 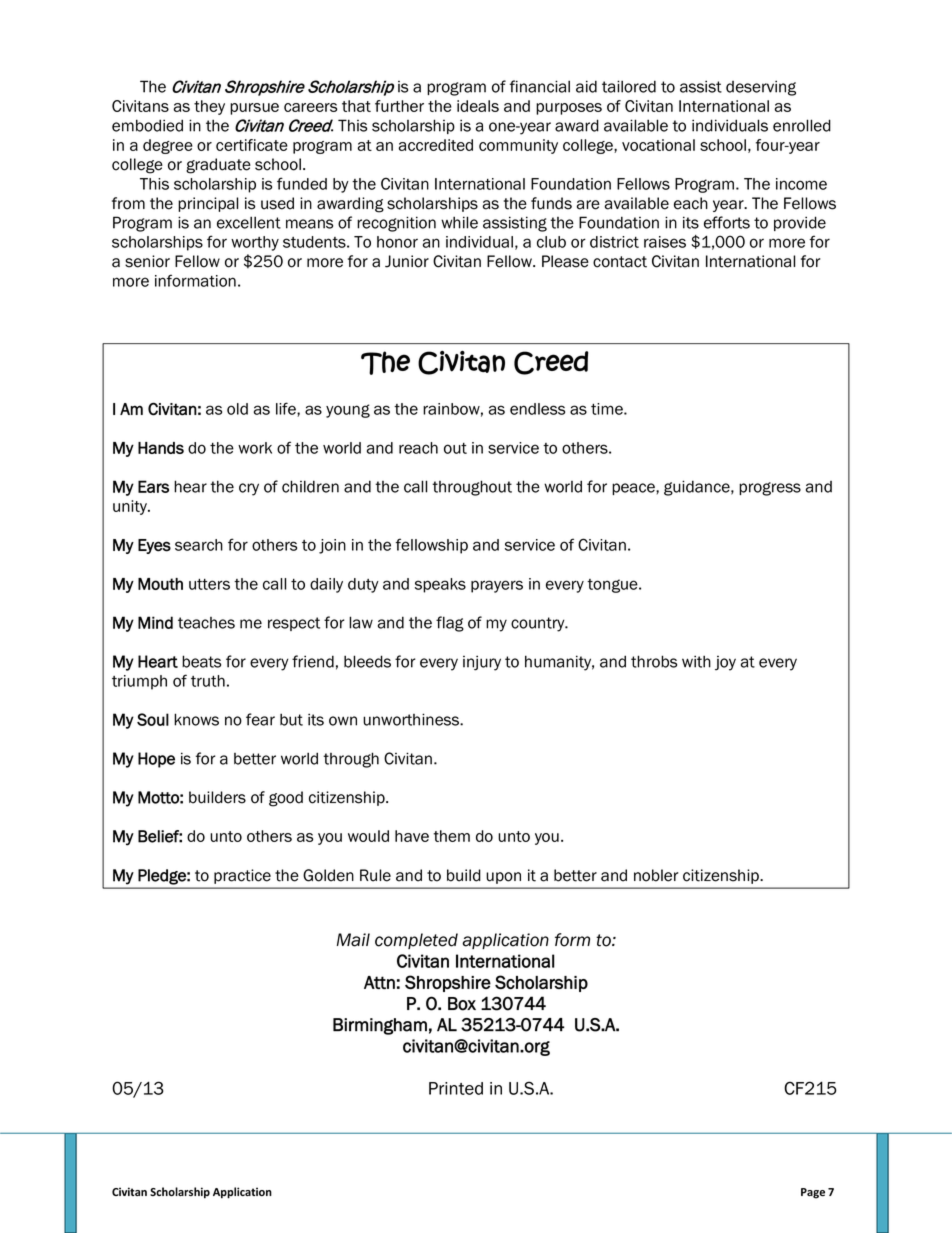 What do you see at coordinates (813, 1193) in the document?
I see `Page` at bounding box center [813, 1193].
